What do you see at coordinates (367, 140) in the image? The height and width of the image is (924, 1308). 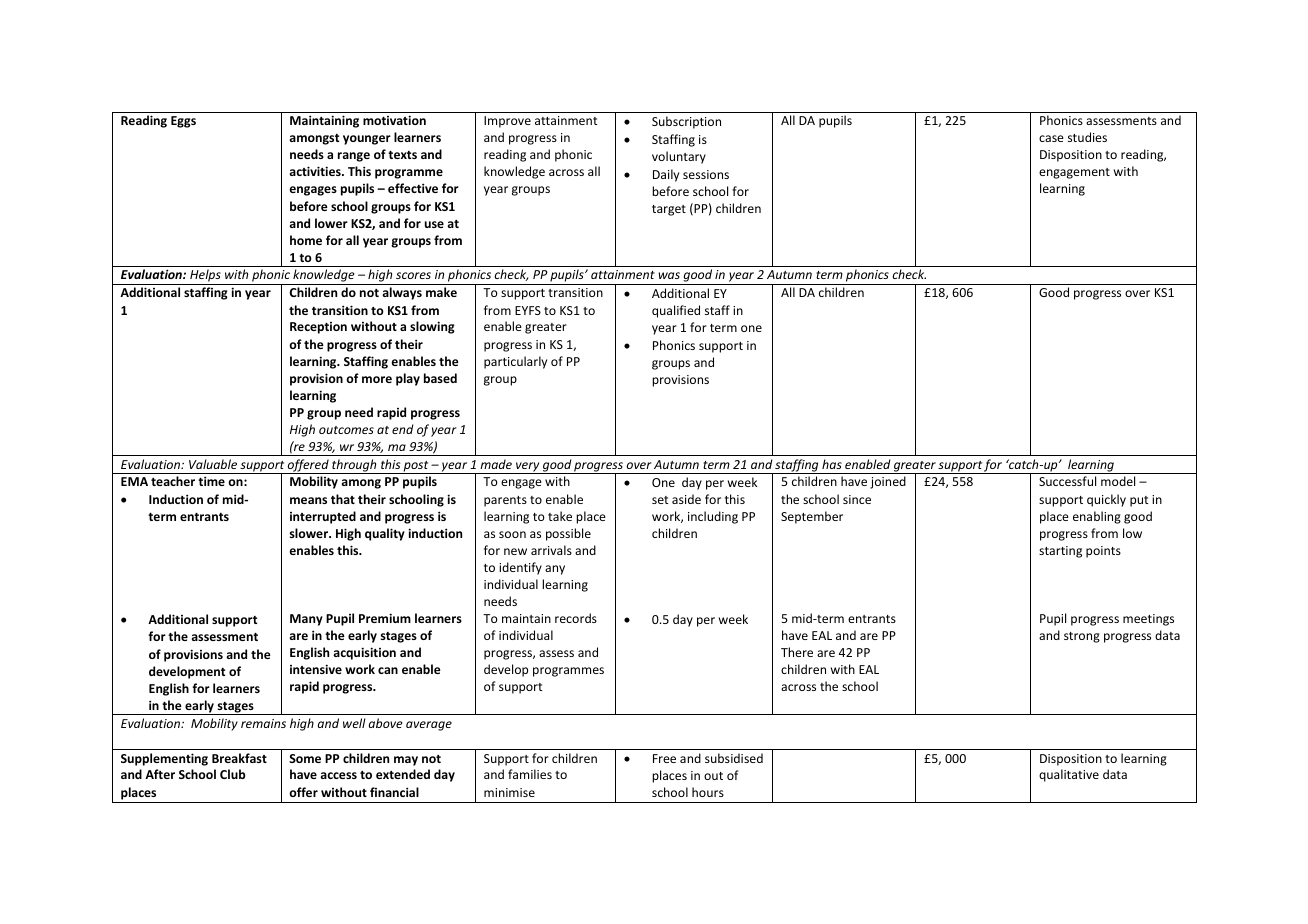 I see `younger` at bounding box center [367, 140].
